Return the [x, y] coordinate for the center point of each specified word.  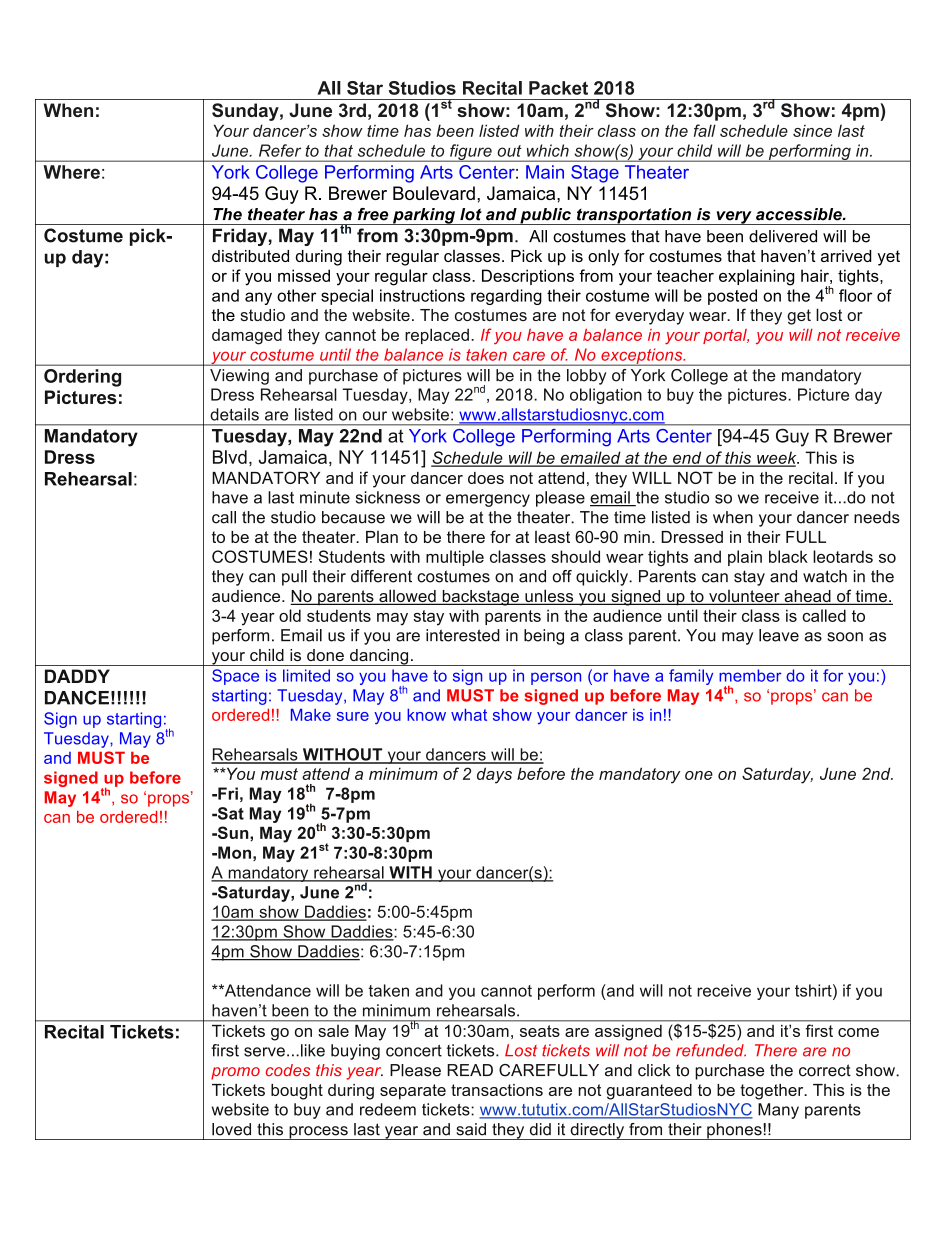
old [290, 615]
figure [471, 153]
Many [778, 1111]
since [812, 131]
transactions [497, 1090]
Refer [280, 150]
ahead [807, 597]
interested [463, 635]
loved [231, 1129]
